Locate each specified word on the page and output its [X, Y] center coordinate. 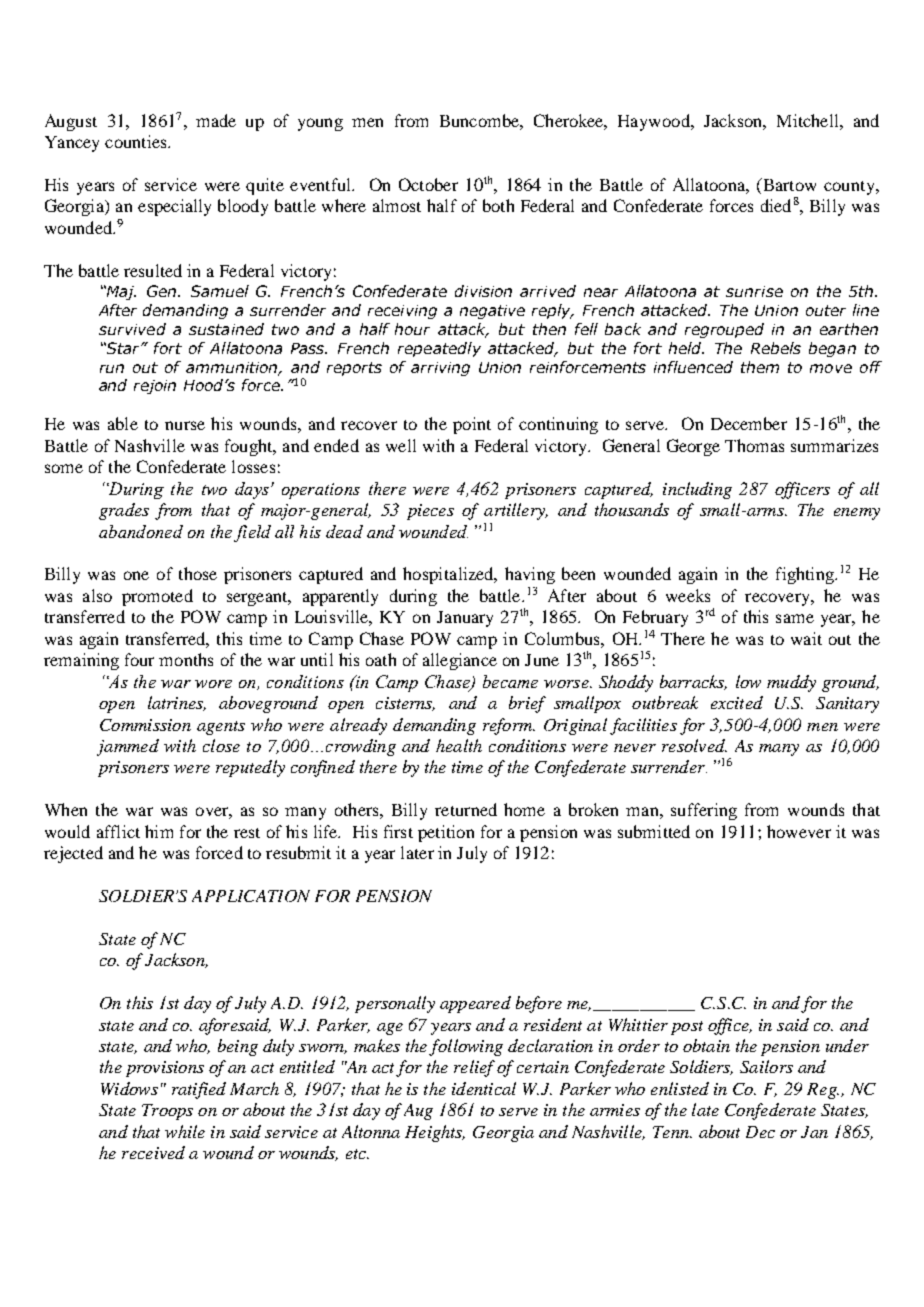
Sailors [766, 1066]
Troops [167, 1112]
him [159, 831]
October [428, 184]
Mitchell [809, 120]
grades [124, 511]
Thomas [754, 445]
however [799, 831]
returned [466, 809]
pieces [430, 512]
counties [137, 141]
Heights [435, 1133]
